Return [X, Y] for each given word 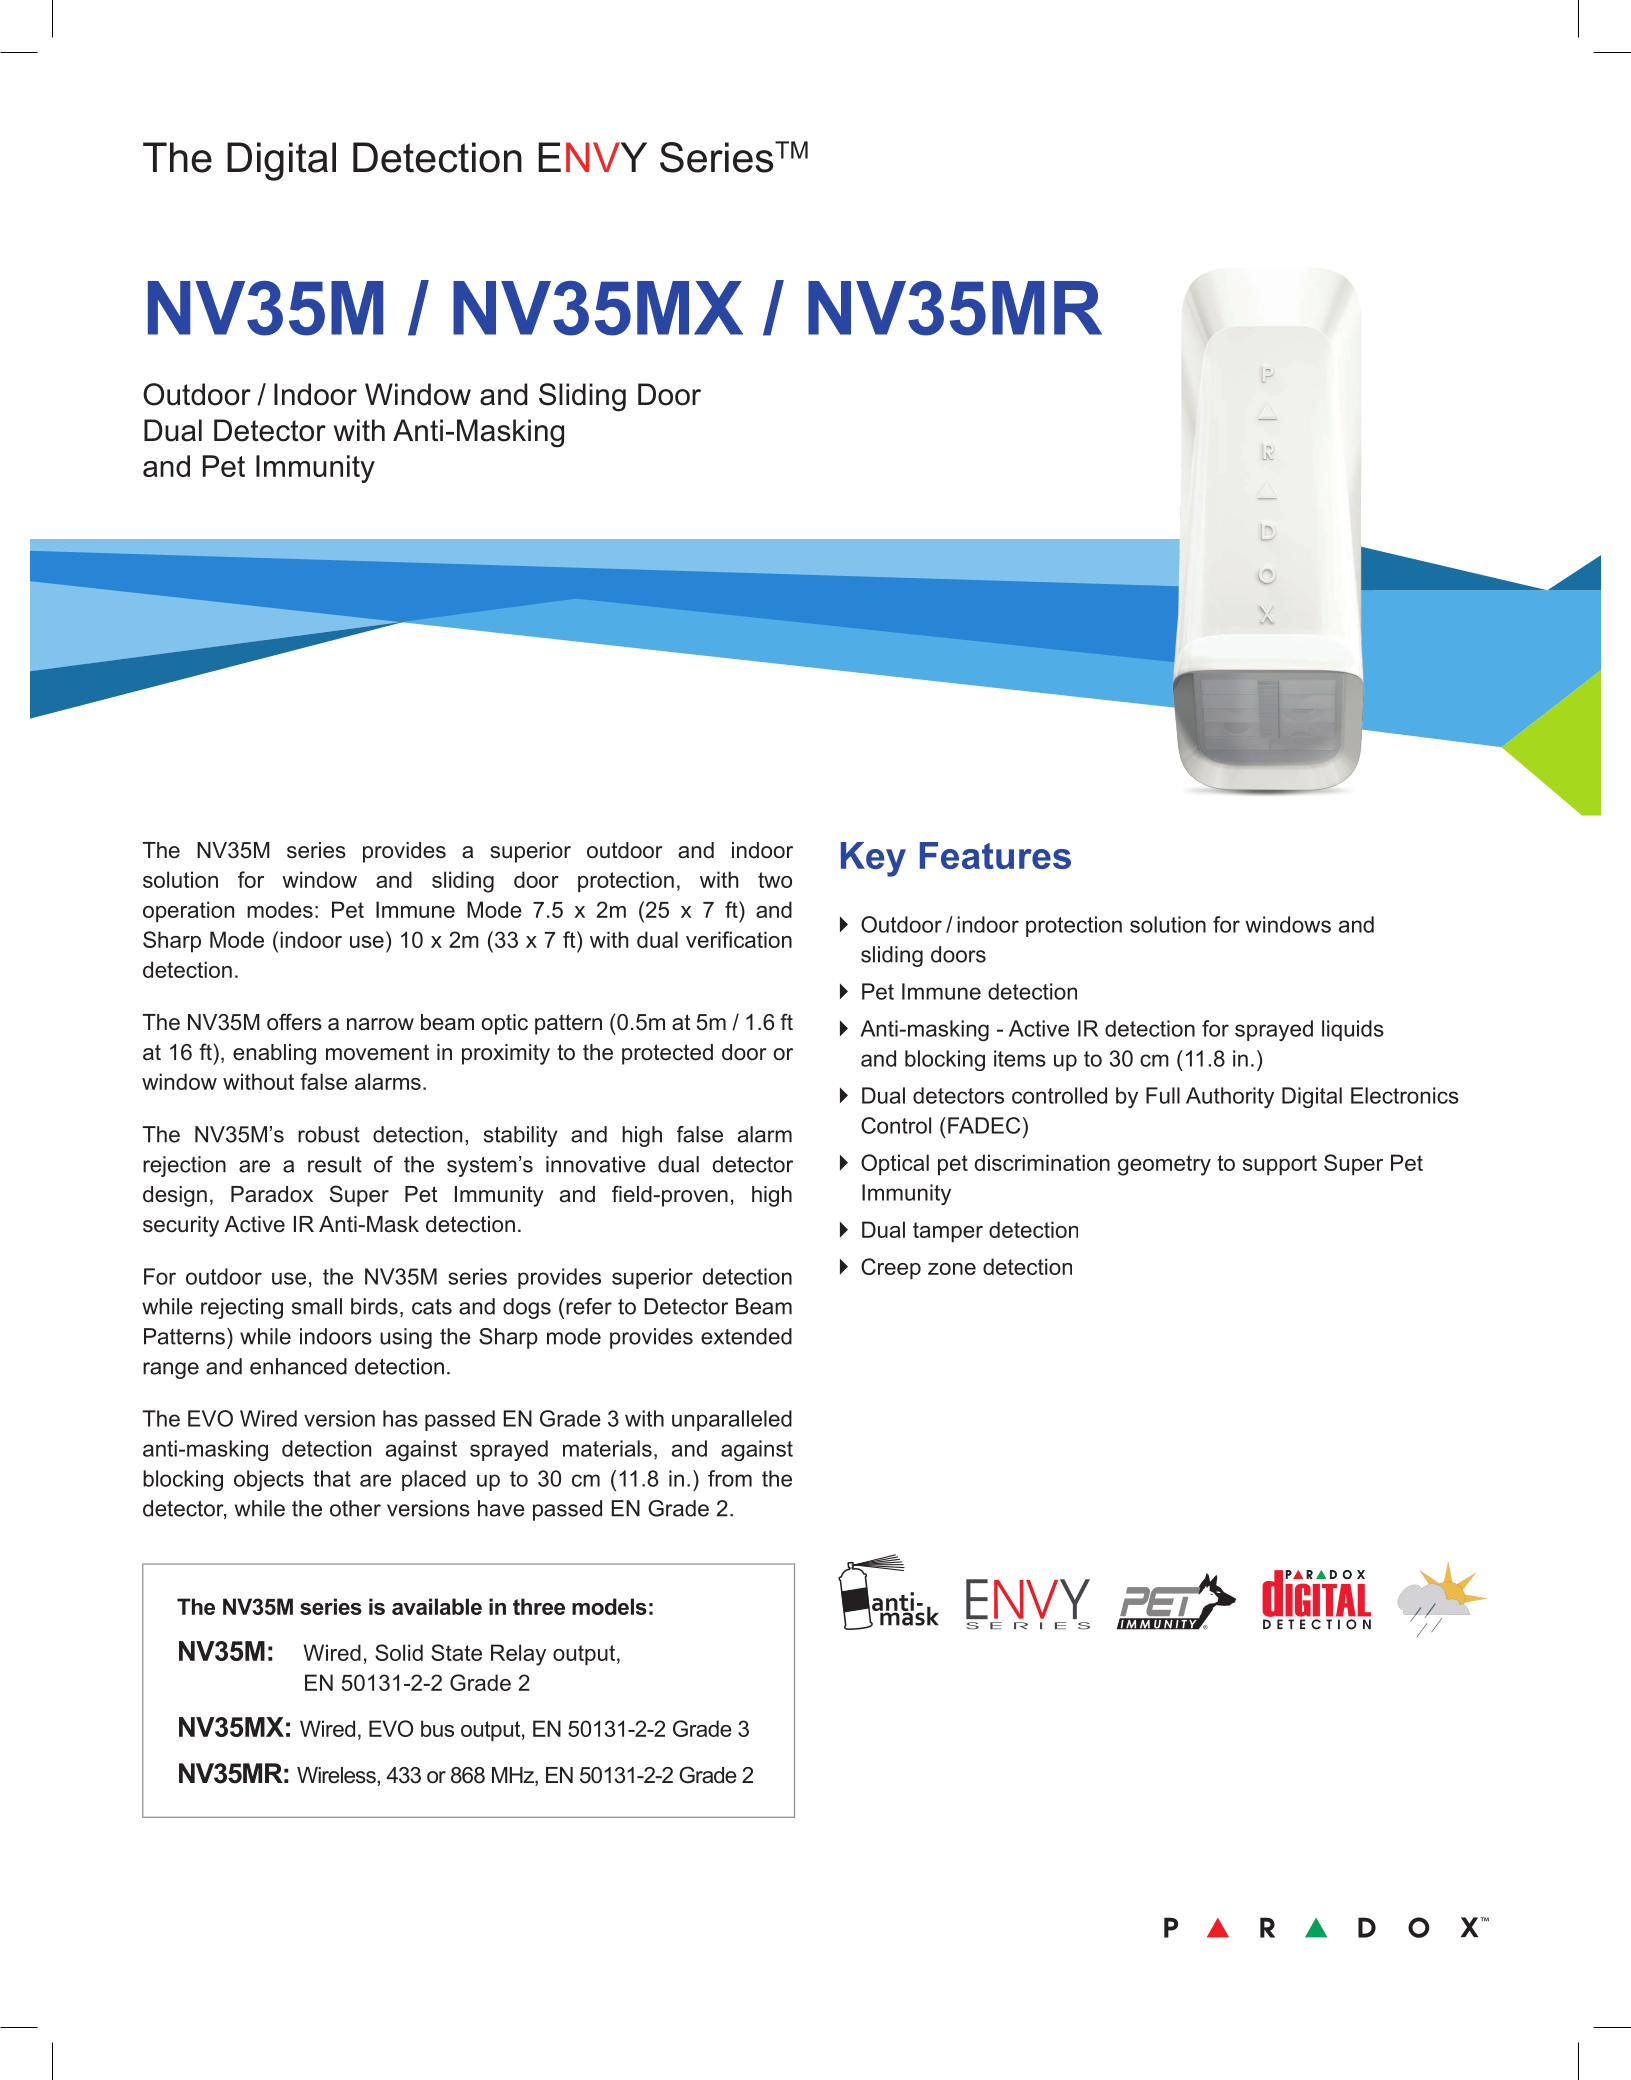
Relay [518, 1655]
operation [188, 912]
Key [873, 859]
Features [995, 855]
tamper [948, 1232]
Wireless [337, 1775]
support [1280, 1165]
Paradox [272, 1194]
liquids [1353, 1030]
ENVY [592, 157]
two [775, 880]
